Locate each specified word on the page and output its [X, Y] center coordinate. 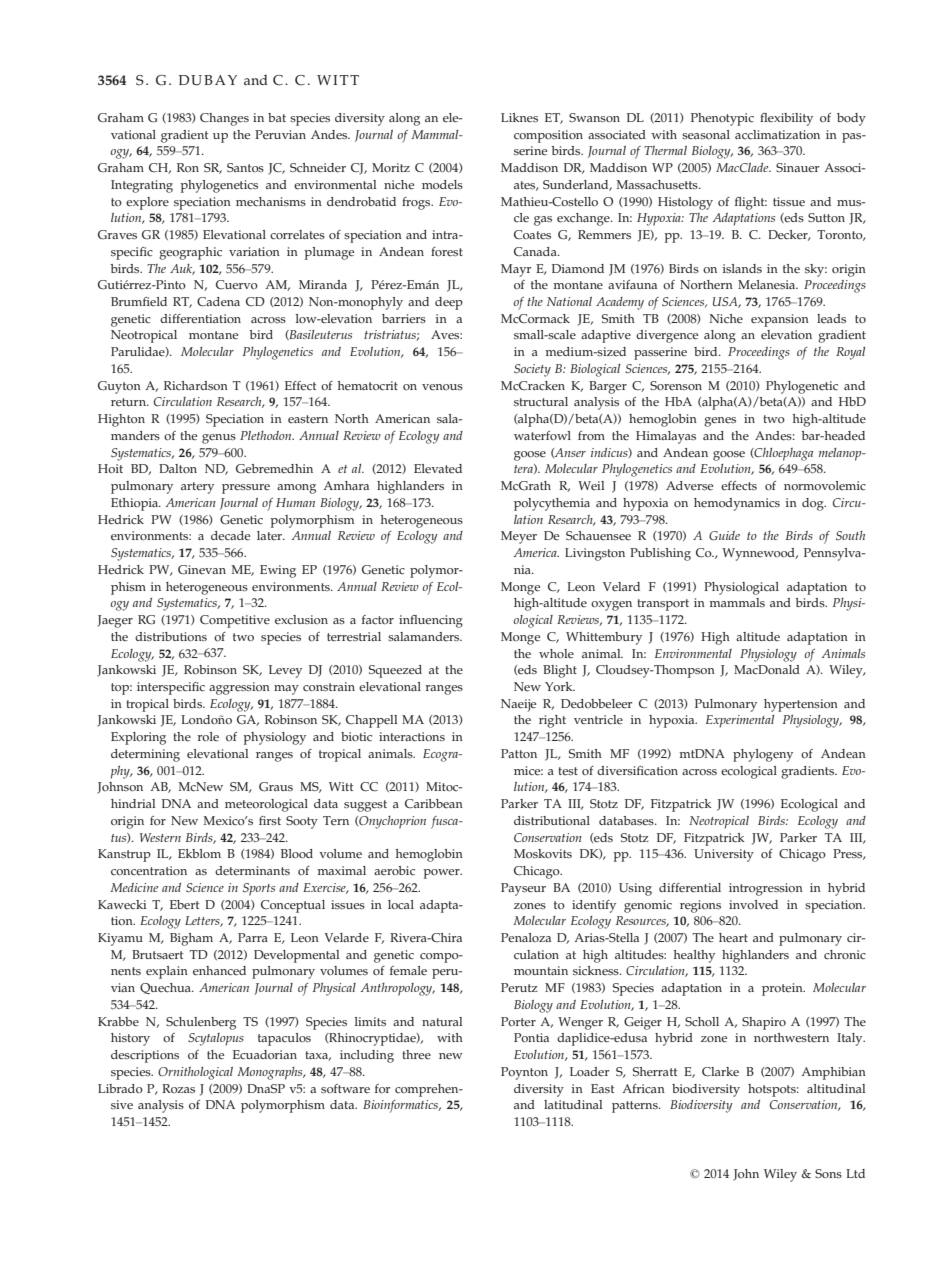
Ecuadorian [265, 1055]
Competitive [235, 621]
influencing [431, 621]
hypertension [801, 705]
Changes [224, 119]
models [442, 185]
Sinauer [798, 168]
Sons [828, 1174]
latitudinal [573, 1104]
